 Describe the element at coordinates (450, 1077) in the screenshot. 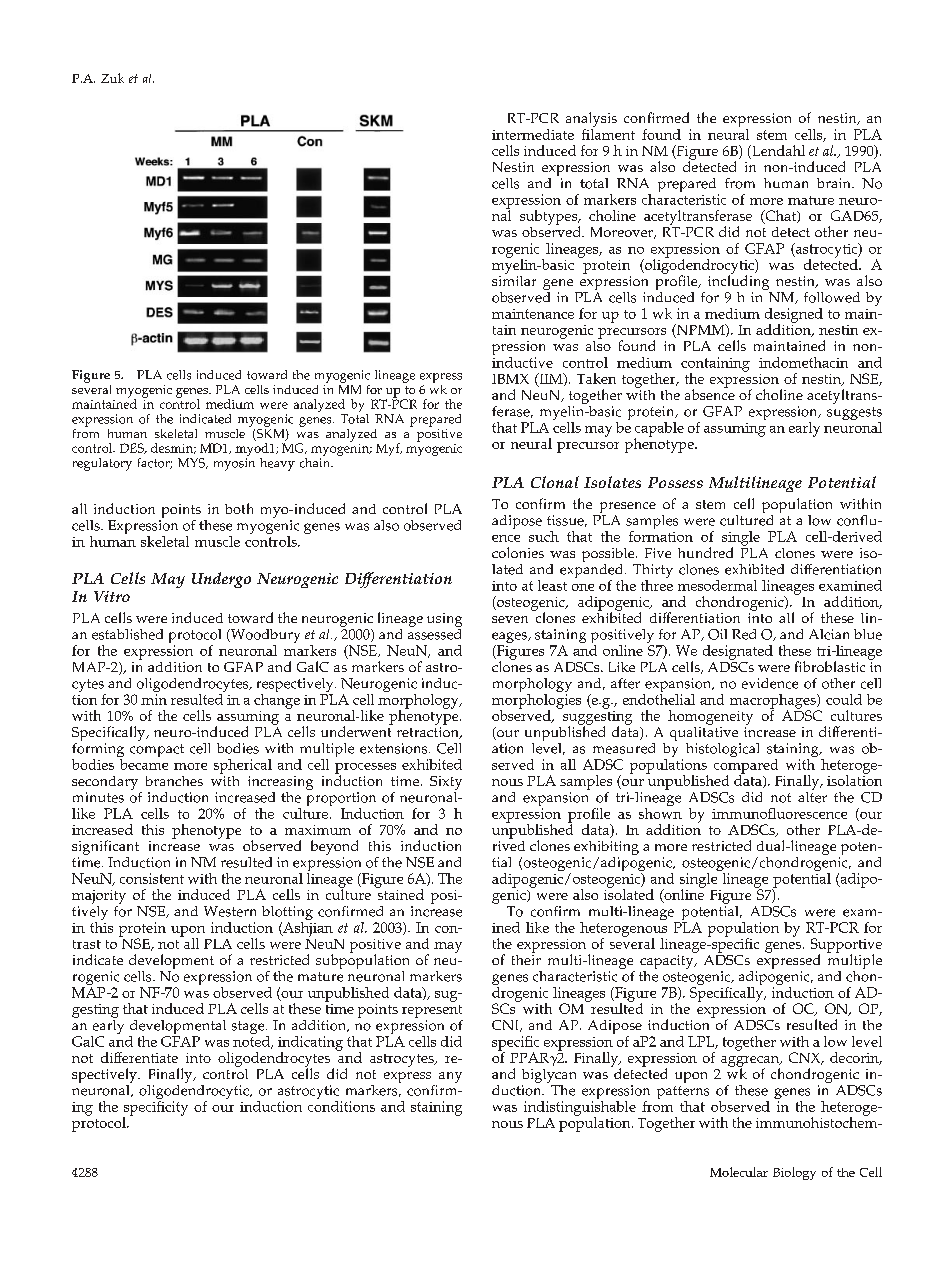

I see `any` at that location.
